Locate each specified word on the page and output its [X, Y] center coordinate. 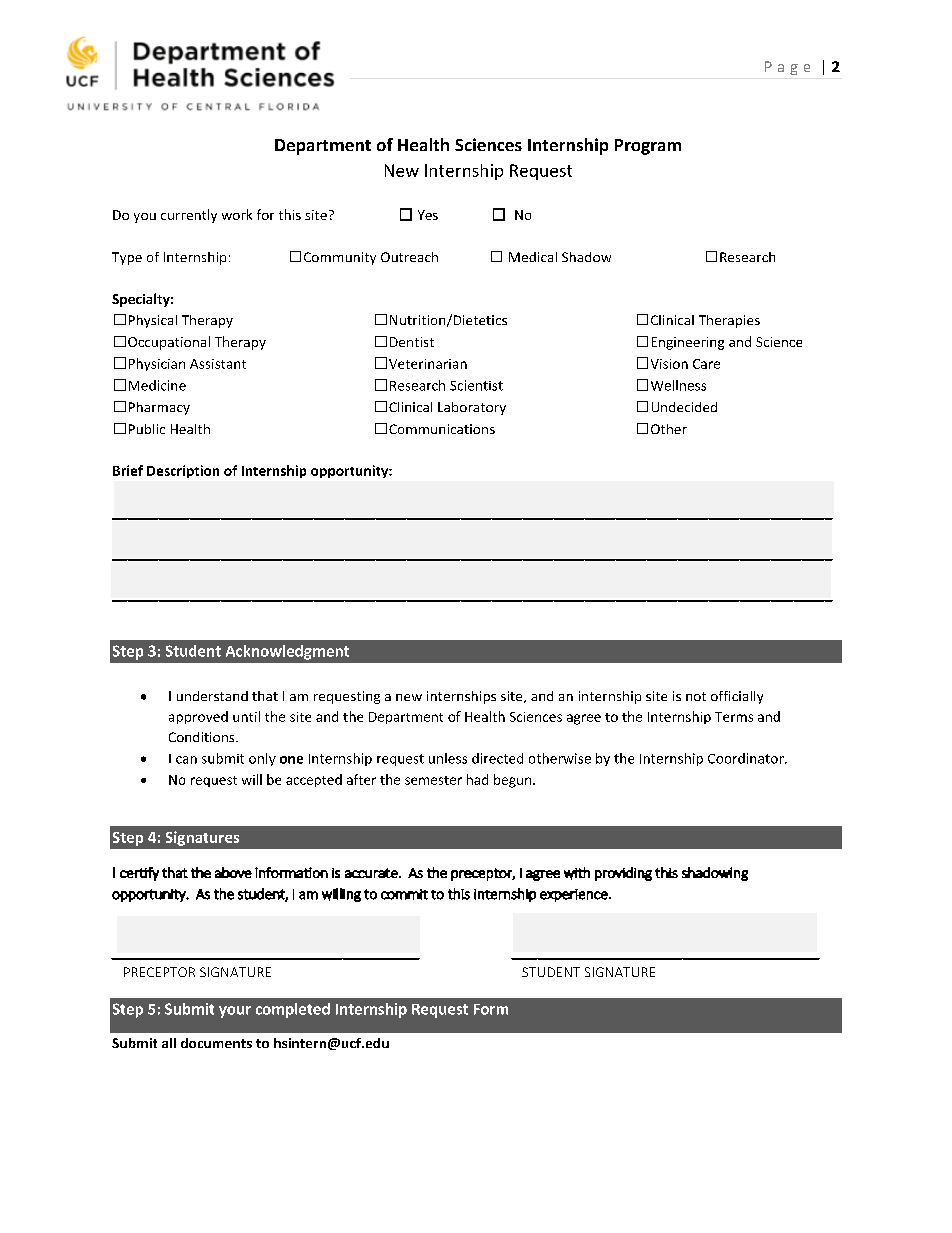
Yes [428, 215]
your [235, 1012]
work [237, 214]
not [696, 696]
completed [293, 1010]
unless [448, 758]
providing [623, 874]
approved [198, 717]
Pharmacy [159, 408]
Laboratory [472, 408]
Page [787, 68]
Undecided [684, 407]
